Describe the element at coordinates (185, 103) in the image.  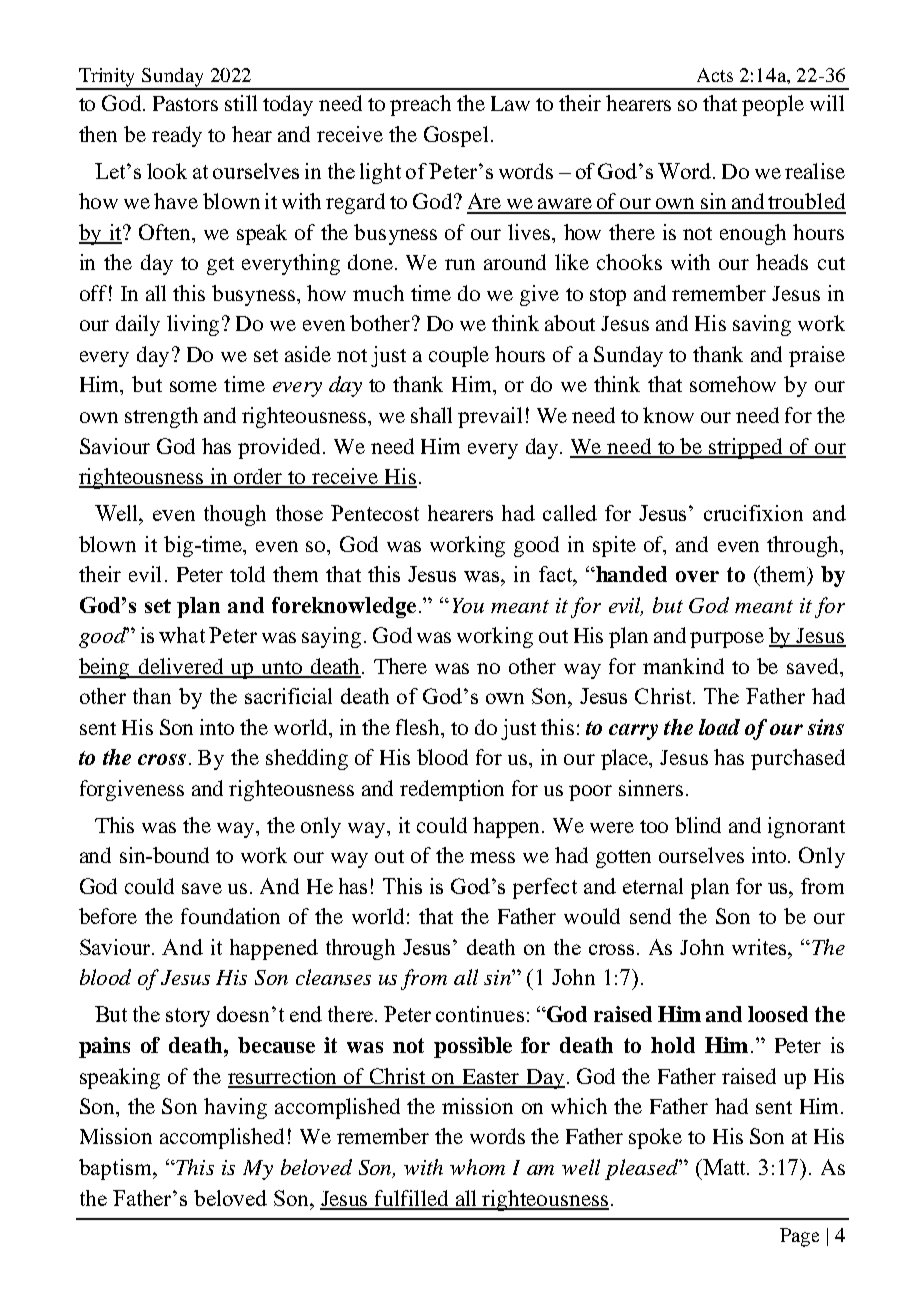
I see `Pastors` at that location.
